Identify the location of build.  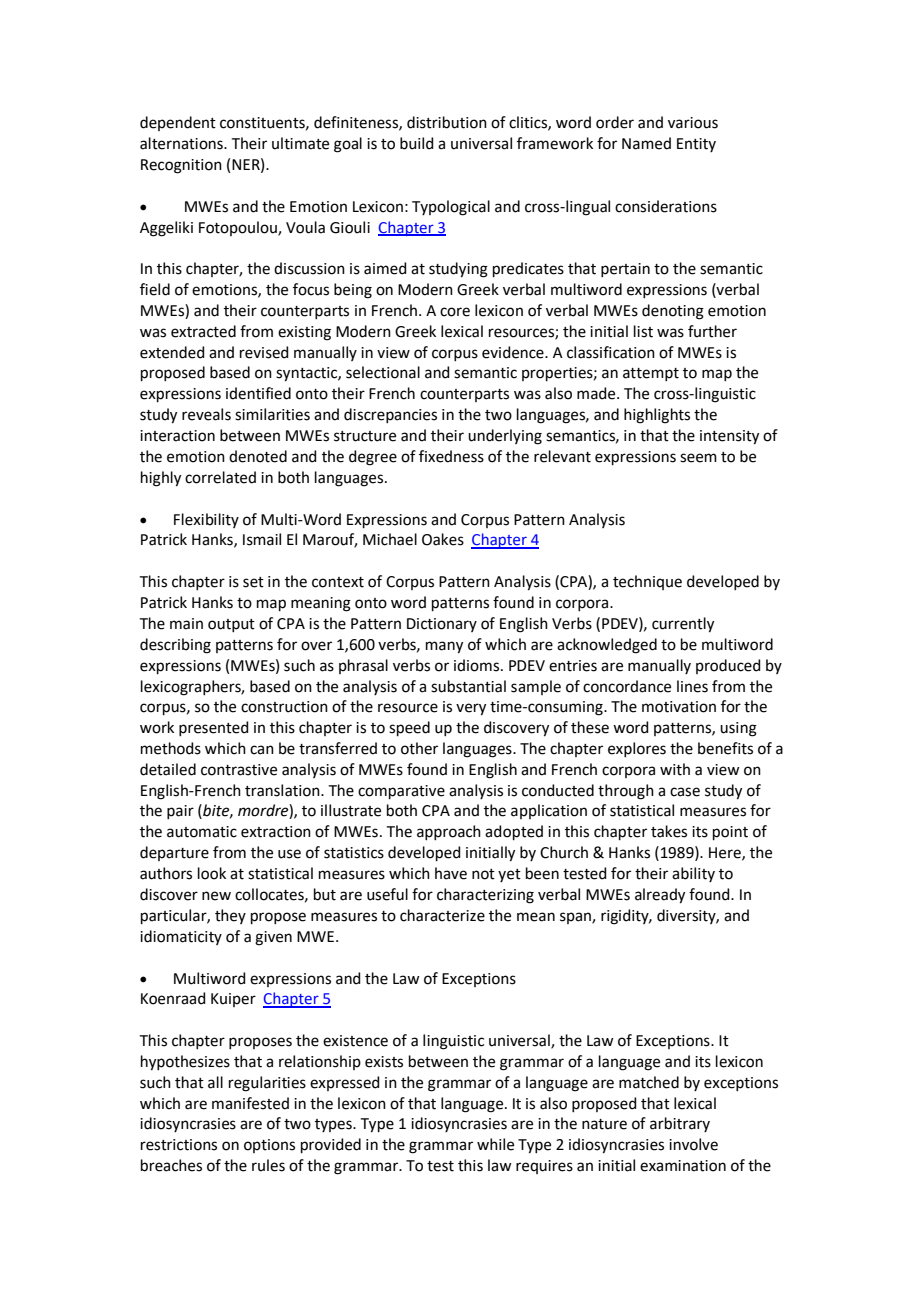
(417, 143).
